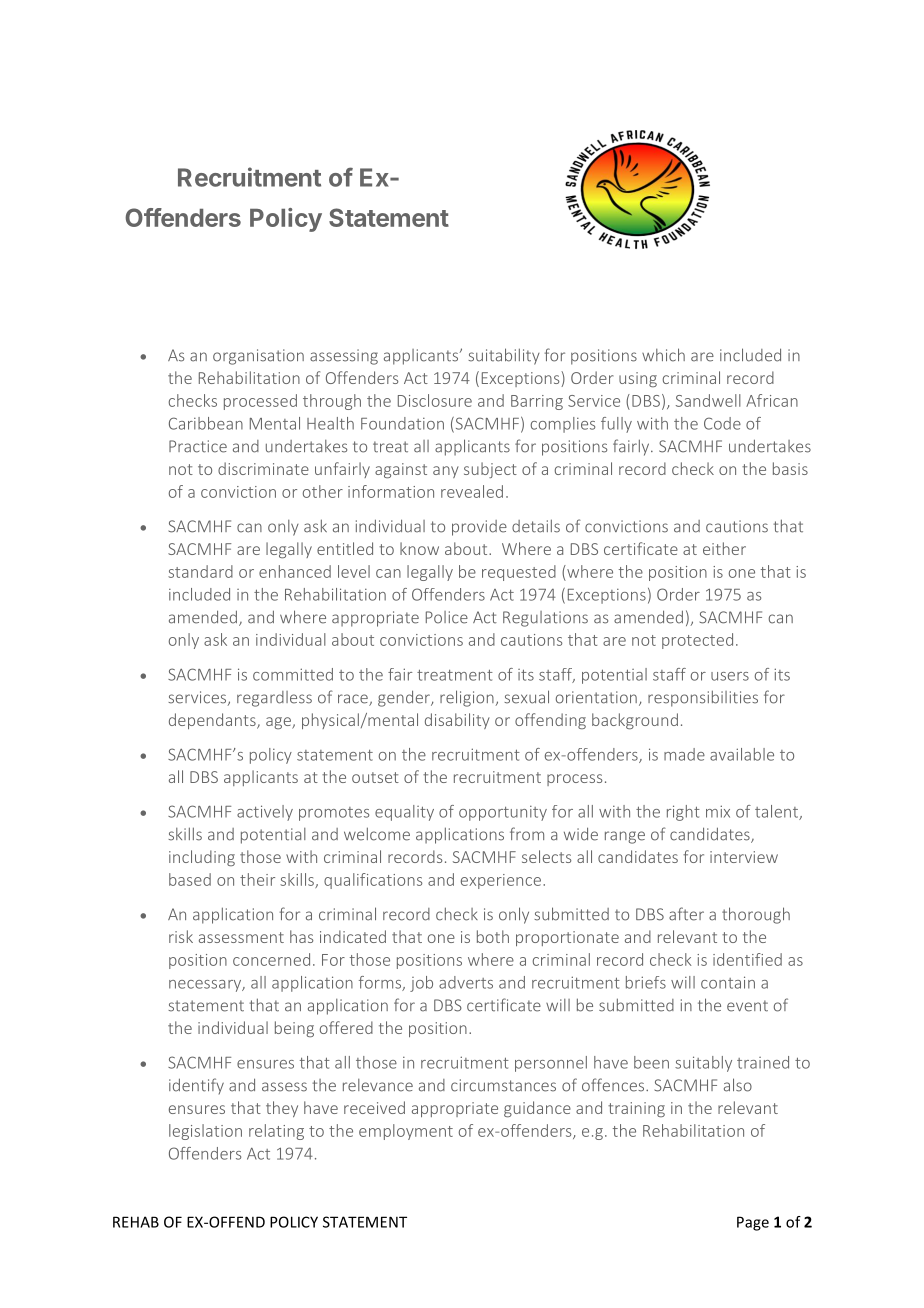  What do you see at coordinates (753, 1223) in the document?
I see `Page` at bounding box center [753, 1223].
